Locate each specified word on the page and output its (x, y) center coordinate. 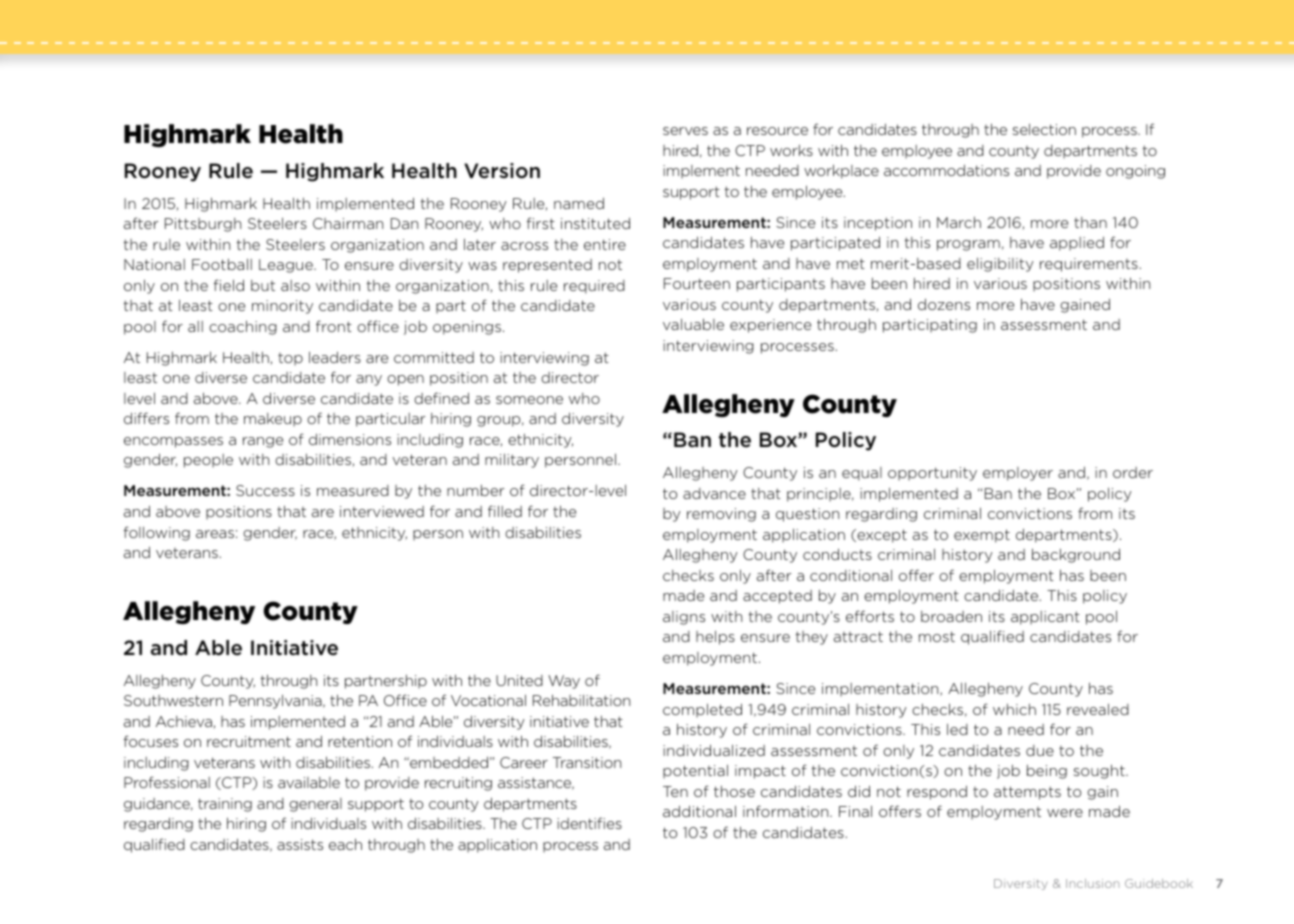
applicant (1045, 618)
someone (529, 400)
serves (685, 131)
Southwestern (173, 700)
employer (1018, 474)
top (290, 359)
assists (300, 844)
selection (1044, 129)
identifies (589, 823)
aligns (684, 618)
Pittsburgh (203, 225)
